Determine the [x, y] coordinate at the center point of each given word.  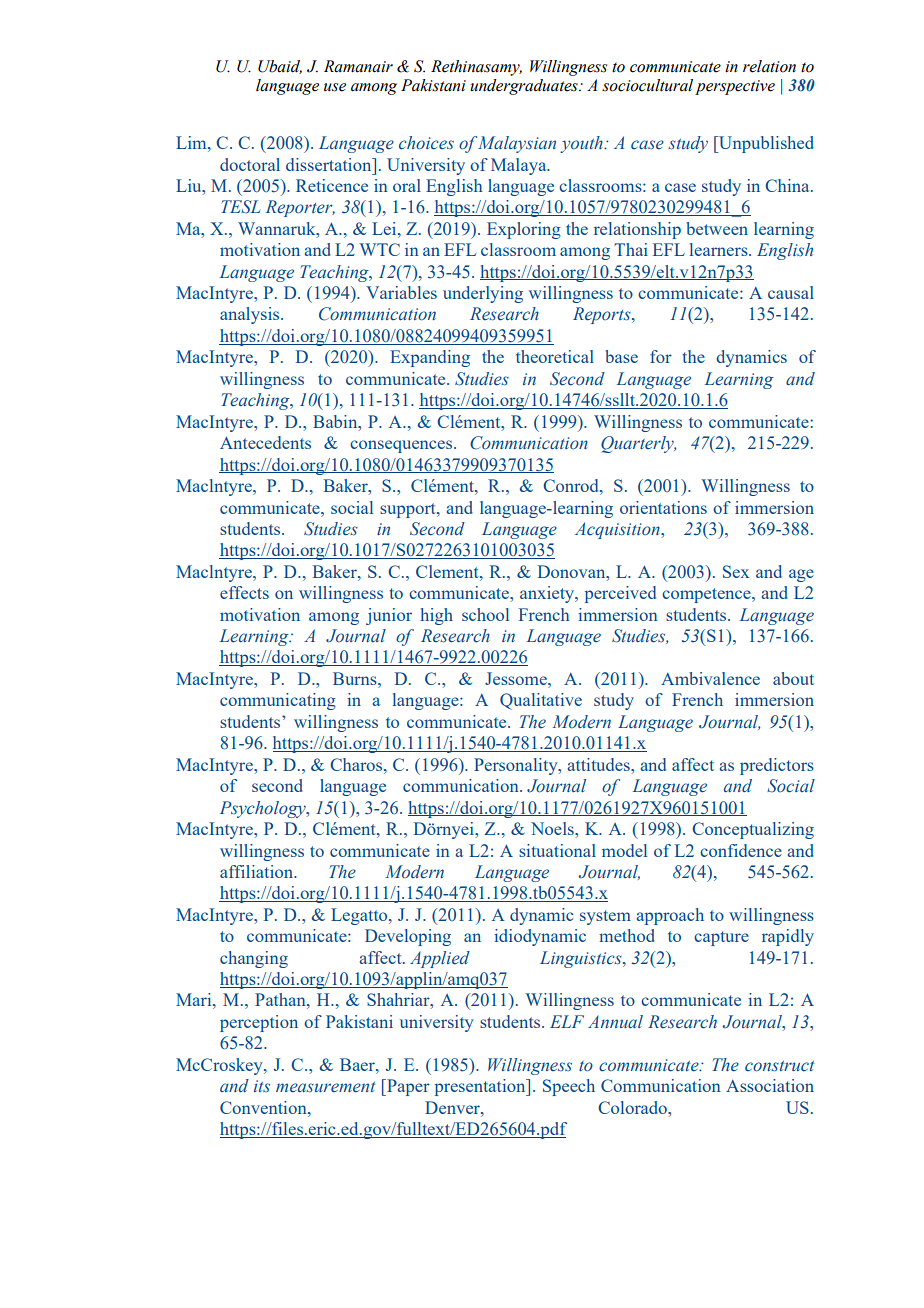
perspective [735, 87]
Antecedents [265, 442]
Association [770, 1085]
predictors [777, 766]
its [262, 1086]
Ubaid [280, 67]
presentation [481, 1087]
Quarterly [638, 444]
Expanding [430, 358]
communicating [278, 701]
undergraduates [525, 87]
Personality [517, 766]
